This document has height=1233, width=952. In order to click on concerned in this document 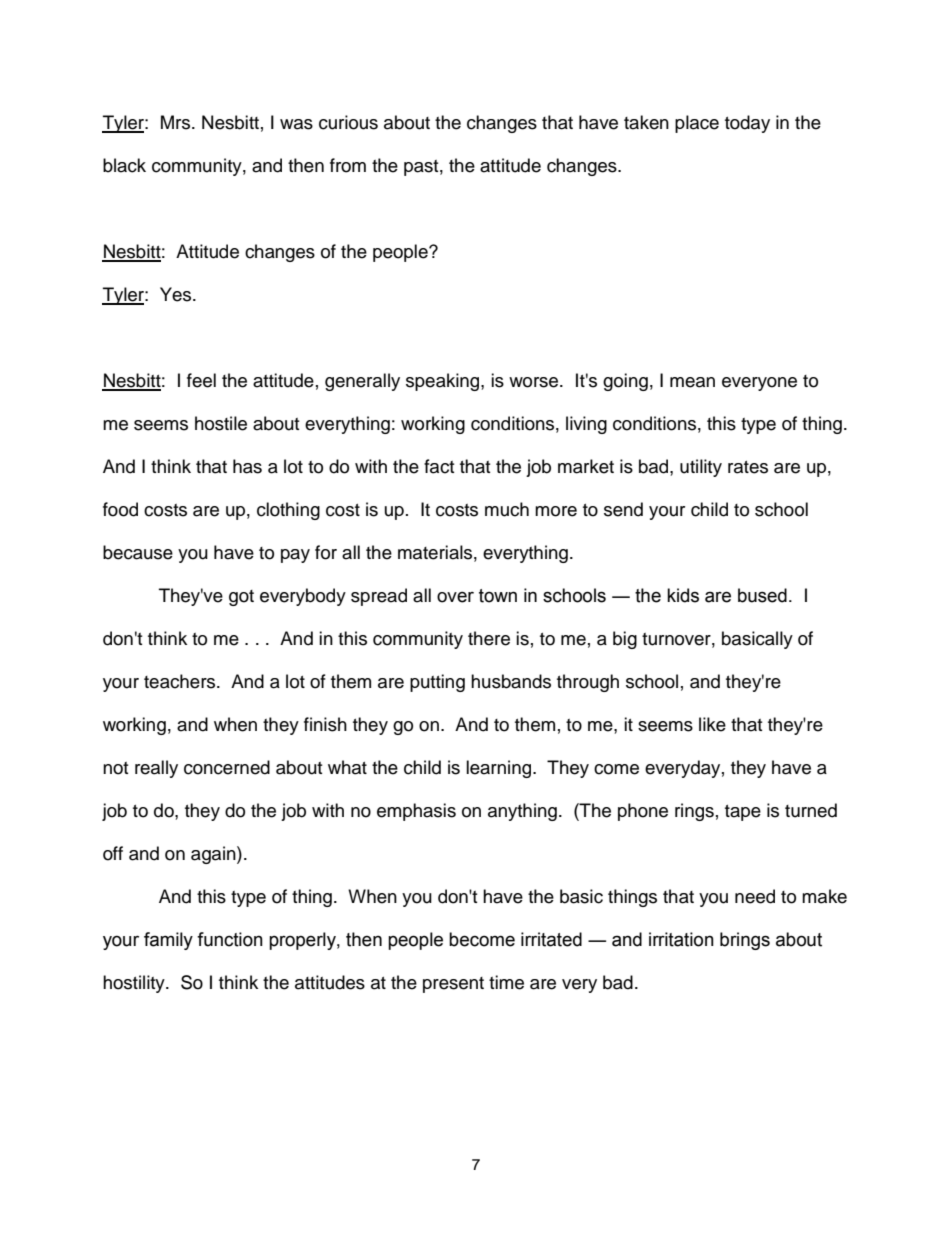, I will do `click(227, 767)`.
